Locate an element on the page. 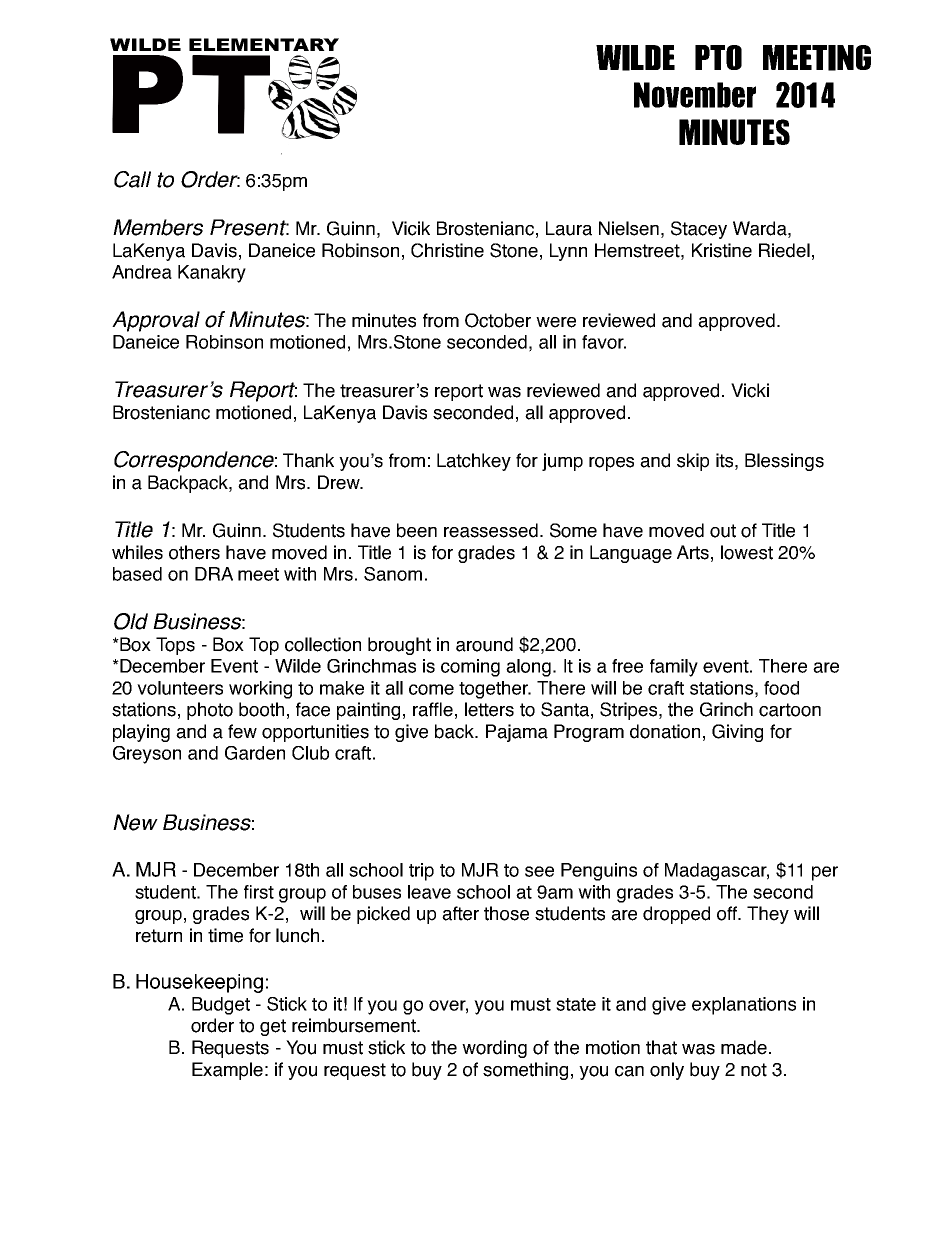  Example is located at coordinates (227, 1071).
